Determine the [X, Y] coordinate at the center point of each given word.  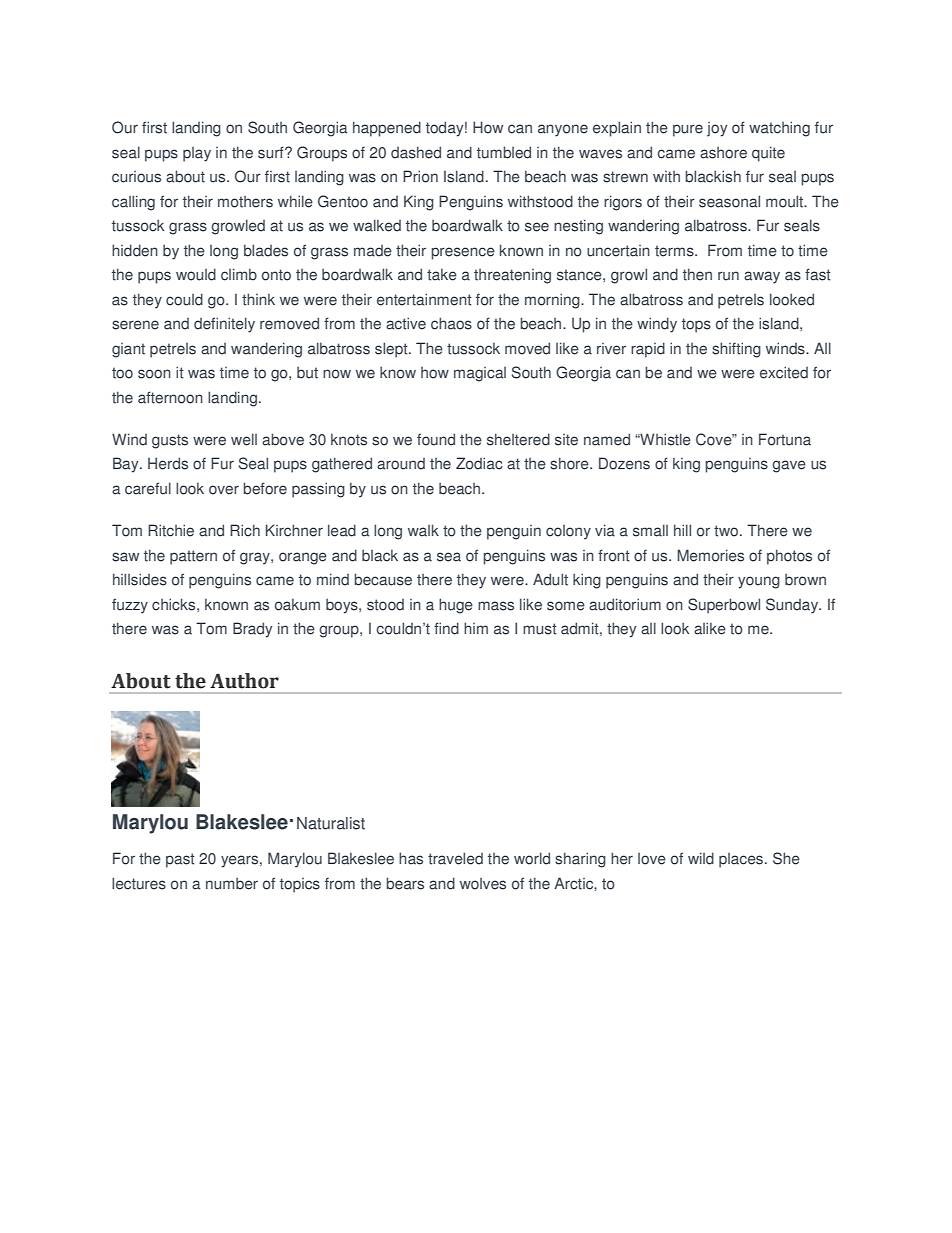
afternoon [170, 397]
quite [768, 154]
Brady [253, 630]
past [180, 860]
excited [784, 372]
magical [480, 374]
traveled [455, 858]
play [197, 154]
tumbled [504, 152]
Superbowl [724, 606]
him [476, 628]
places [742, 860]
